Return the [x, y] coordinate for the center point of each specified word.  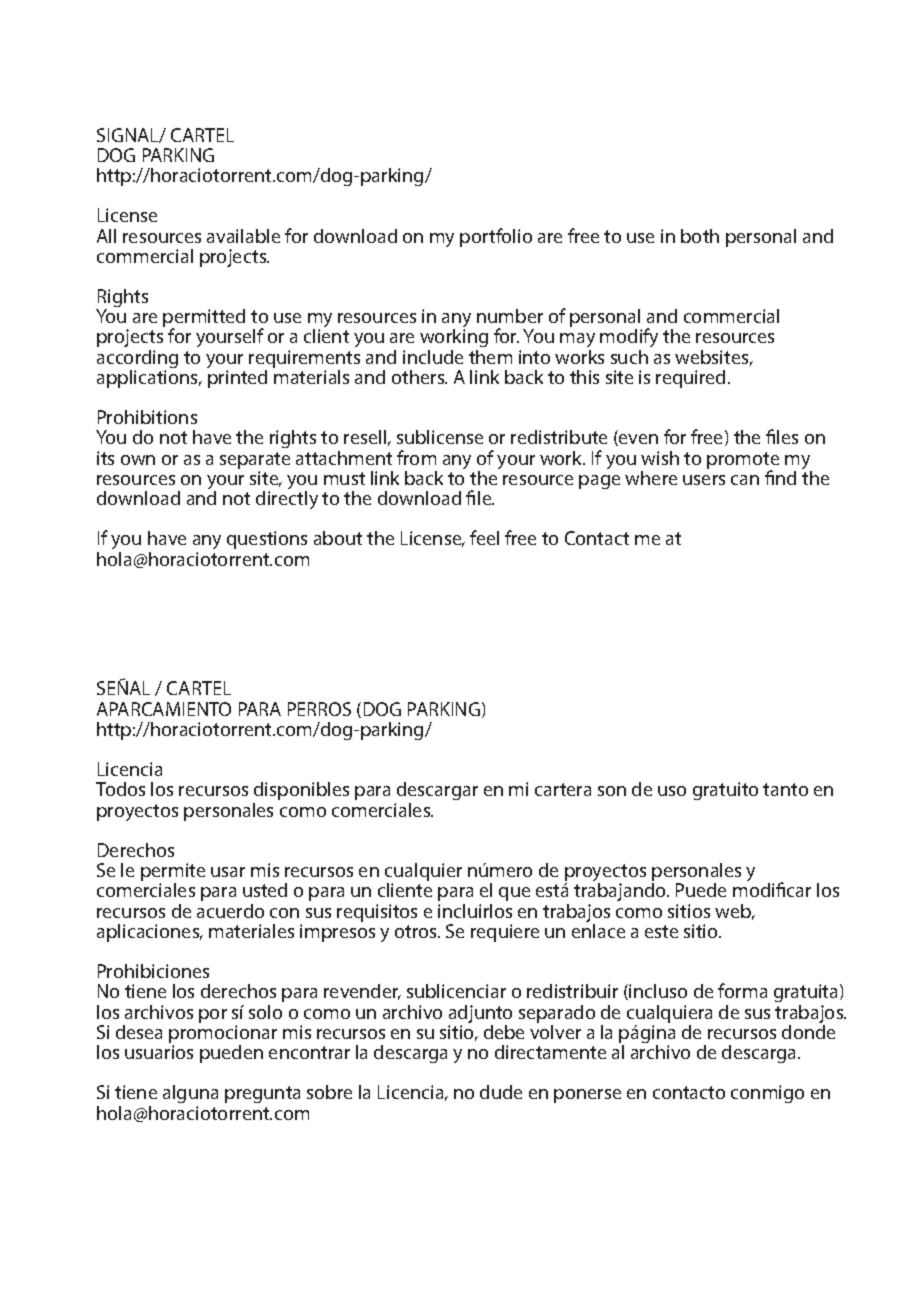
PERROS [319, 709]
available [243, 236]
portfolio [496, 237]
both [700, 236]
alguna [190, 1094]
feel [484, 537]
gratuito [725, 791]
